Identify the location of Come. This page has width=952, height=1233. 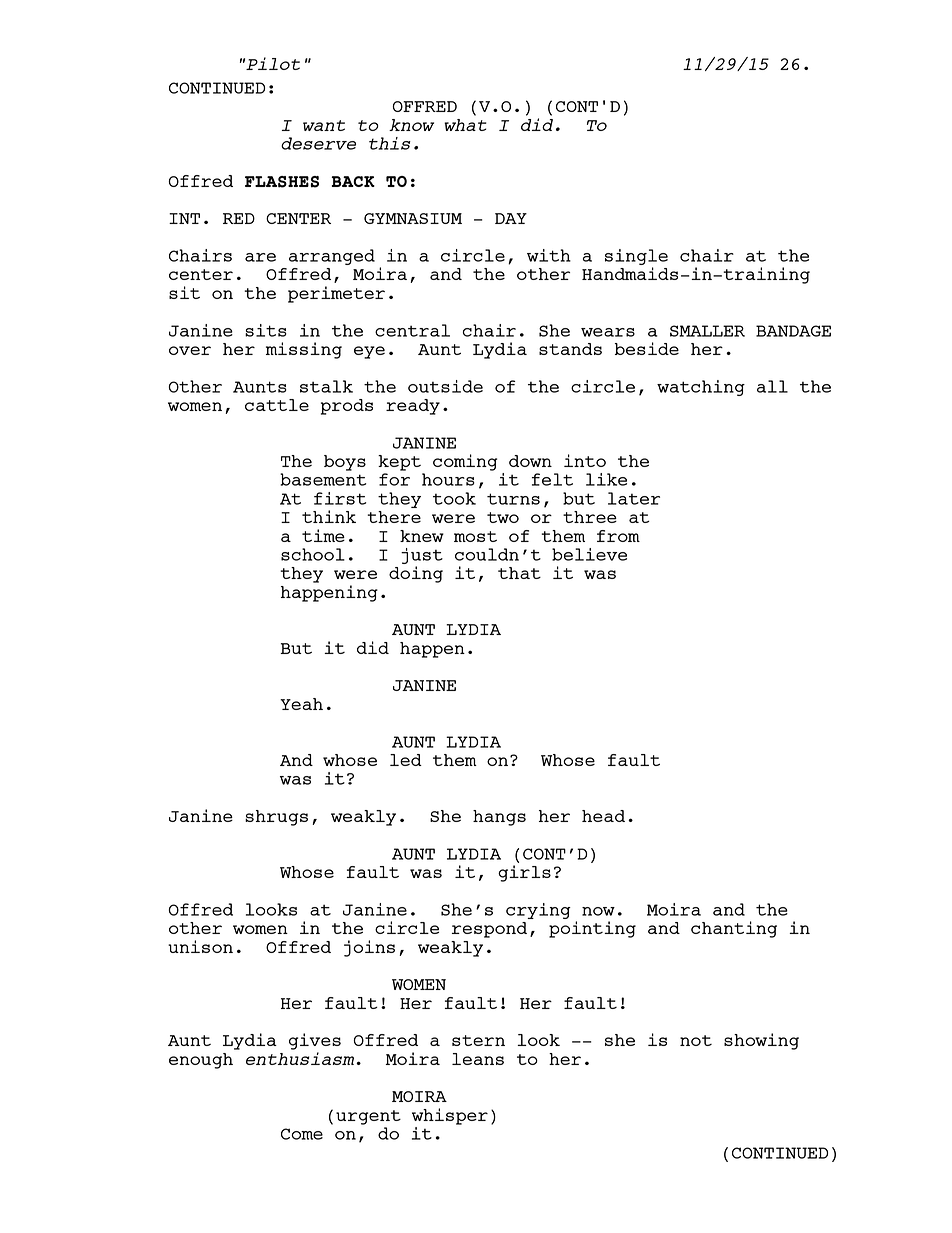
(302, 1134).
